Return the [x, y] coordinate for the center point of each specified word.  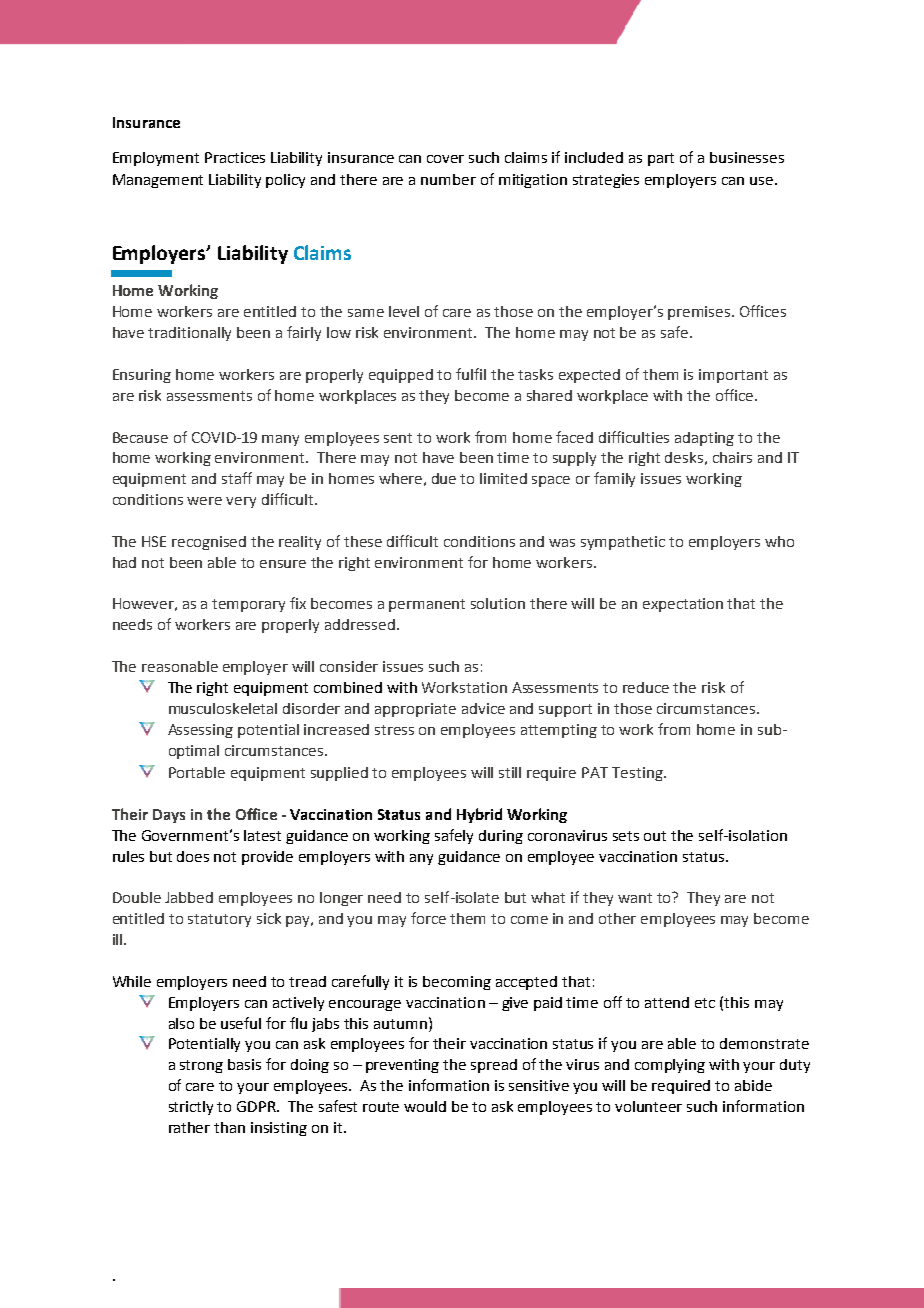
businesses [747, 157]
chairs [732, 457]
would [425, 1106]
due [444, 478]
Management [158, 181]
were [204, 501]
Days [169, 816]
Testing [638, 774]
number [448, 179]
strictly [191, 1108]
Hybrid [479, 815]
